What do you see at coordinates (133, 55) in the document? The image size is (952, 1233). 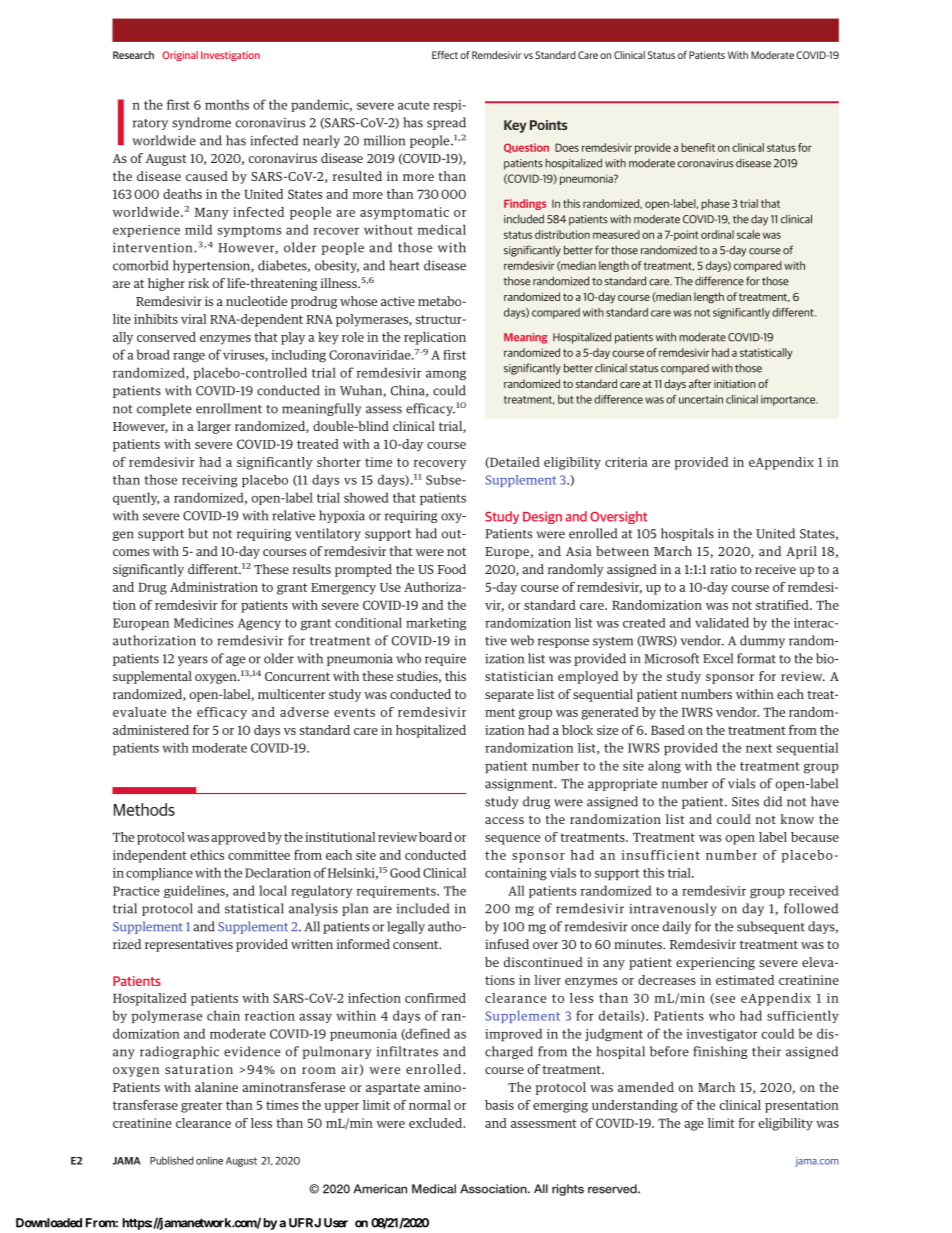 I see `Research` at bounding box center [133, 55].
